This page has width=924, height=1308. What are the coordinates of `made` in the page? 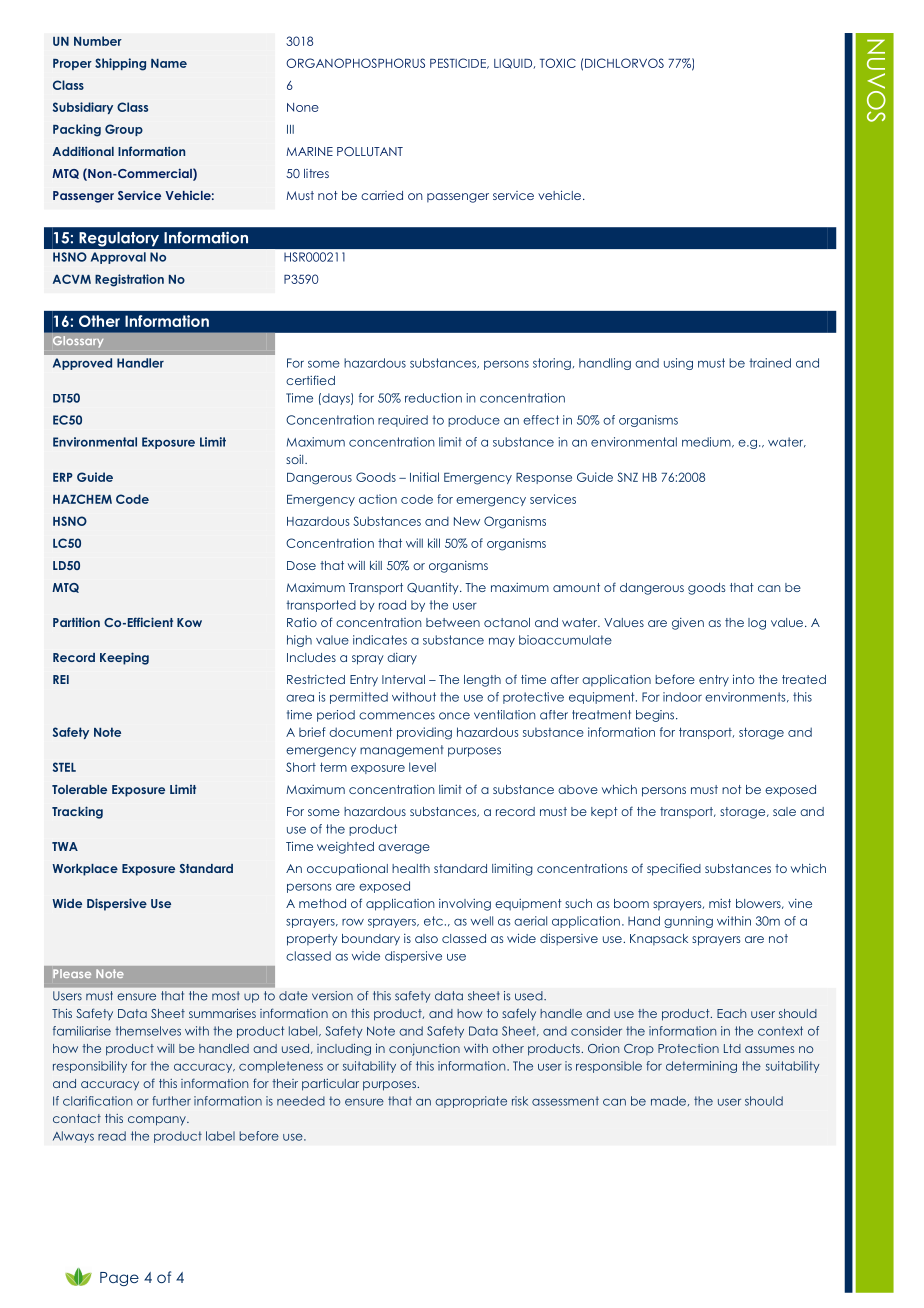 It's located at (670, 1101).
